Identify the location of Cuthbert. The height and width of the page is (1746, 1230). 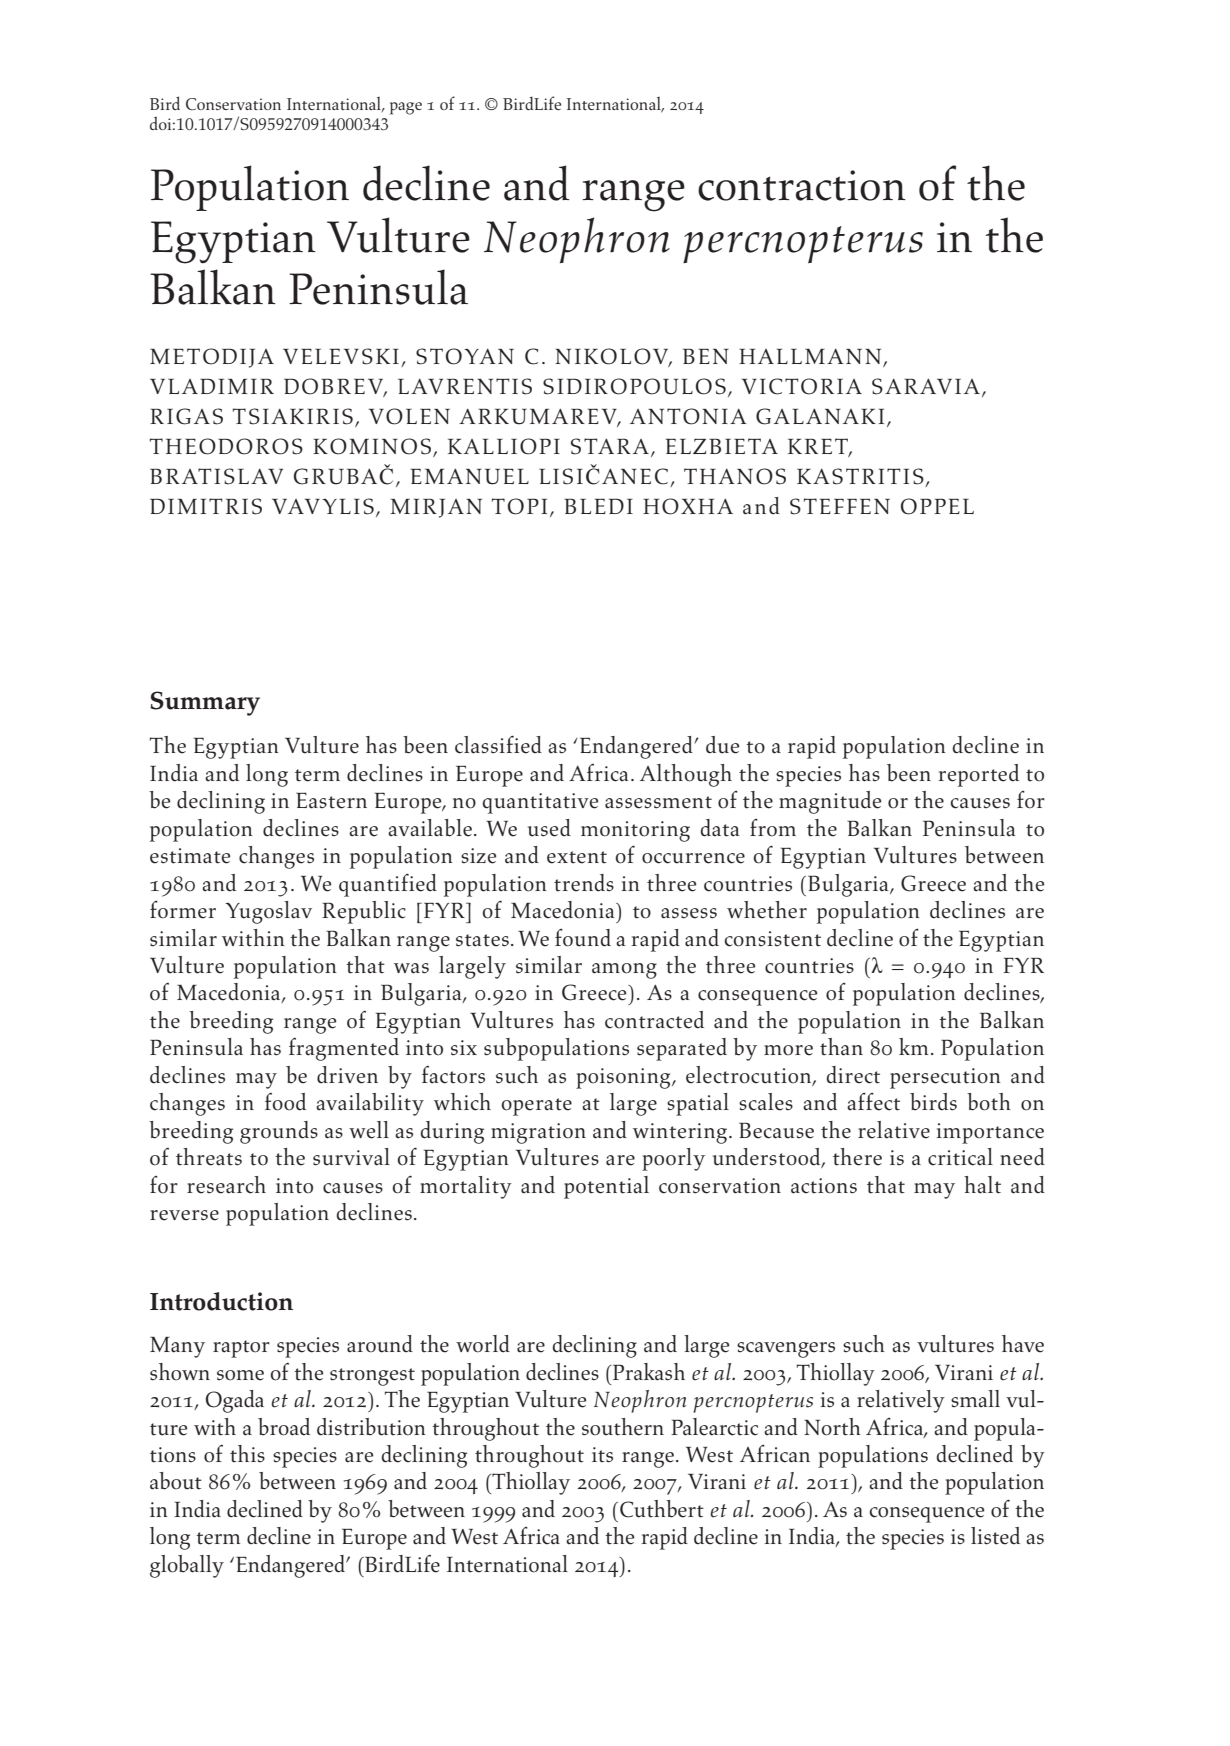
(662, 1509).
